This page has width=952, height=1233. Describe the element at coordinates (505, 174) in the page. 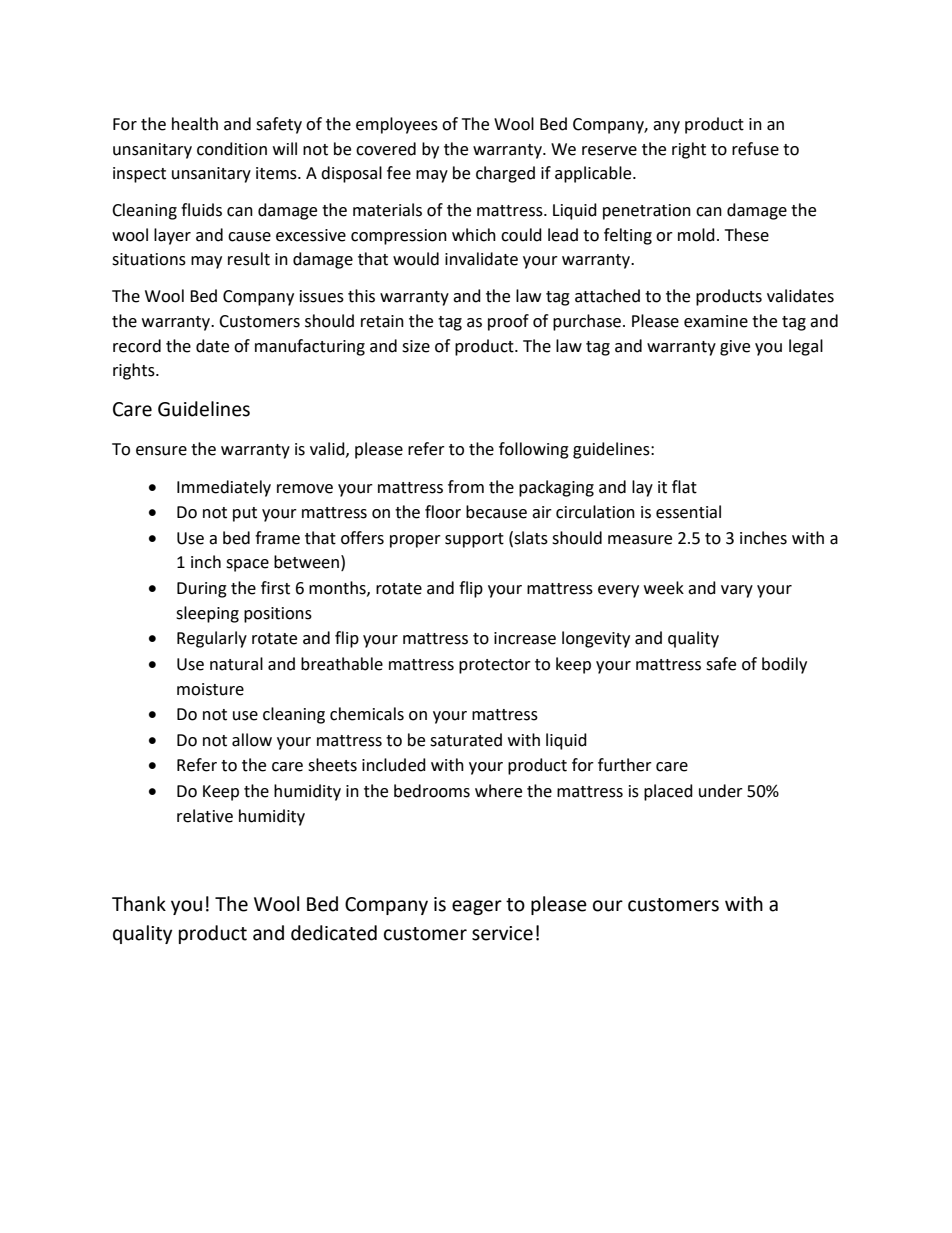

I see `charged` at that location.
